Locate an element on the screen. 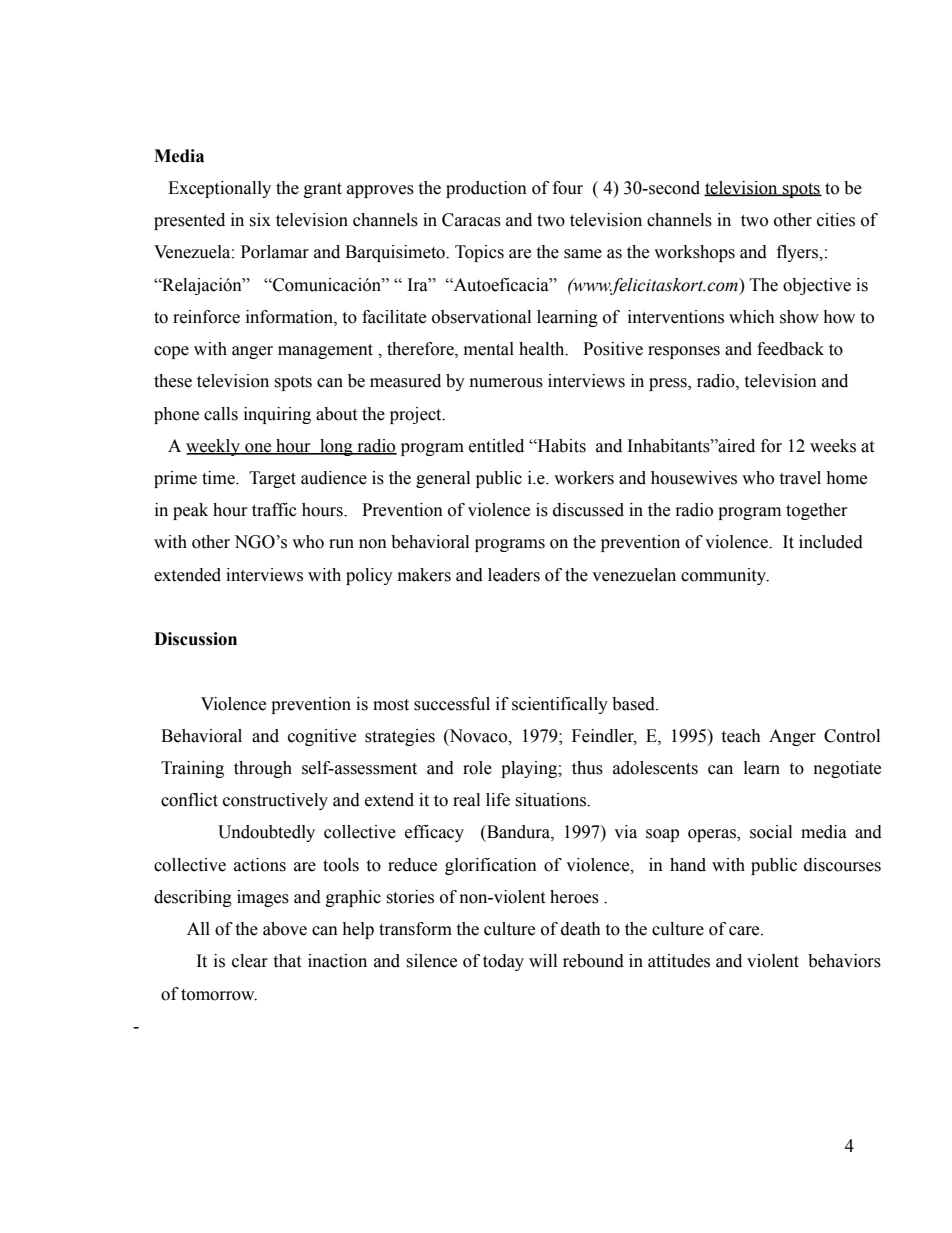  Caracas is located at coordinates (471, 220).
